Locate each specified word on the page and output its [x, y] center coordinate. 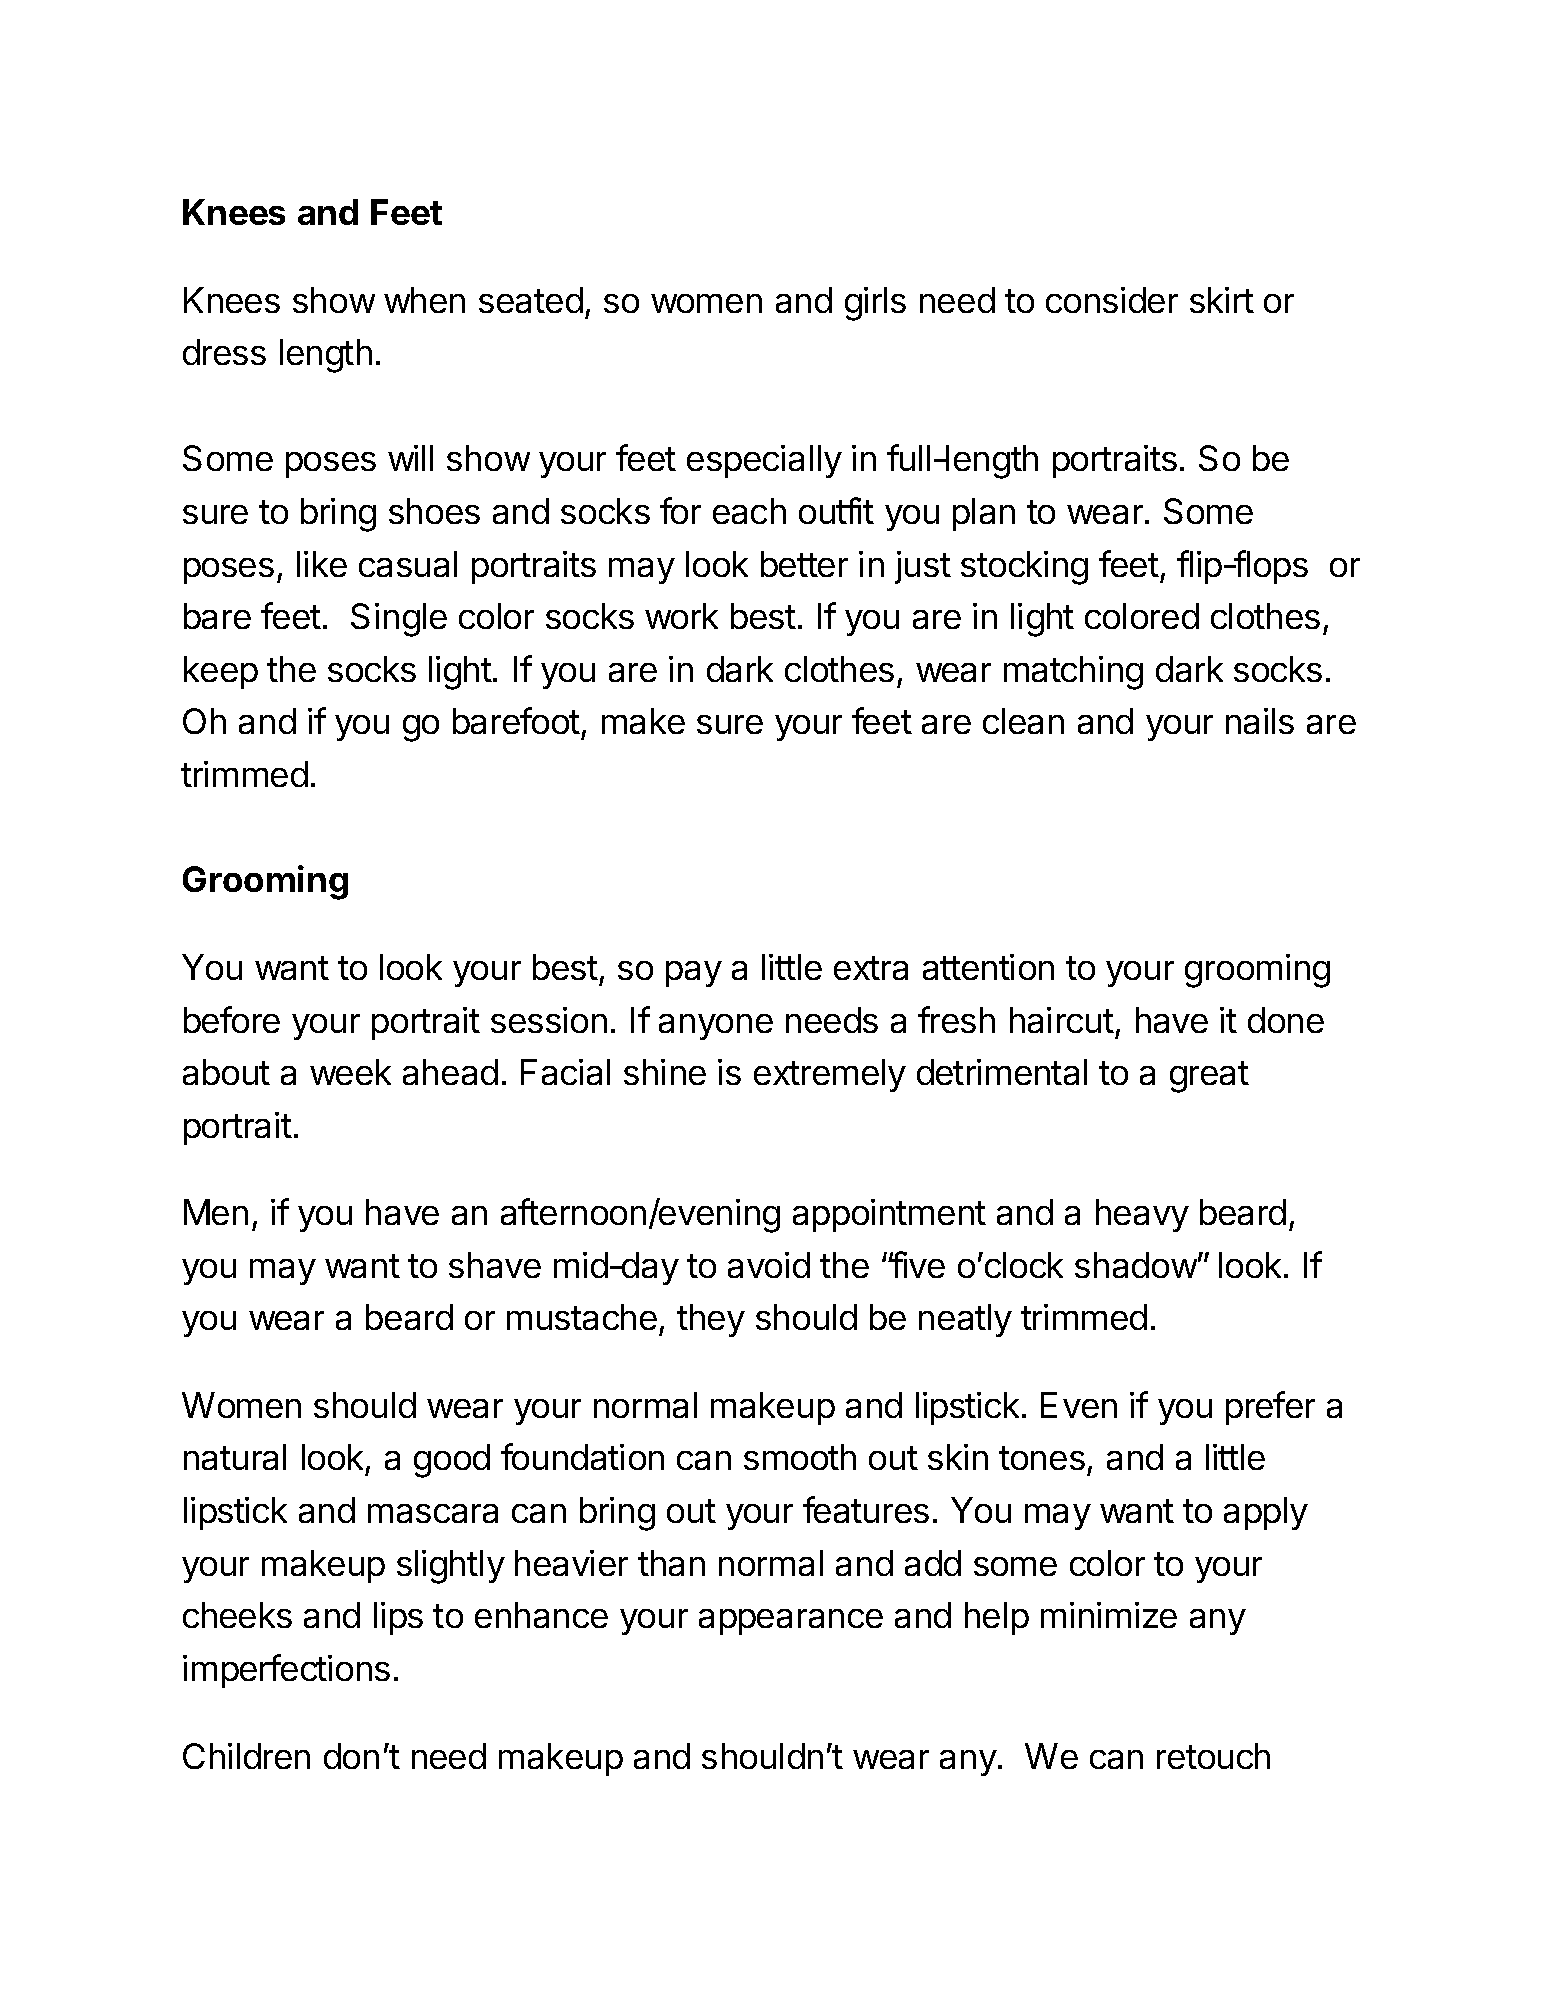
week [350, 1072]
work [681, 616]
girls [875, 304]
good [452, 1461]
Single [399, 620]
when [424, 300]
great [1209, 1077]
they [711, 1320]
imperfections [286, 1671]
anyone [716, 1027]
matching [1073, 673]
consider [1112, 300]
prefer [1270, 1408]
